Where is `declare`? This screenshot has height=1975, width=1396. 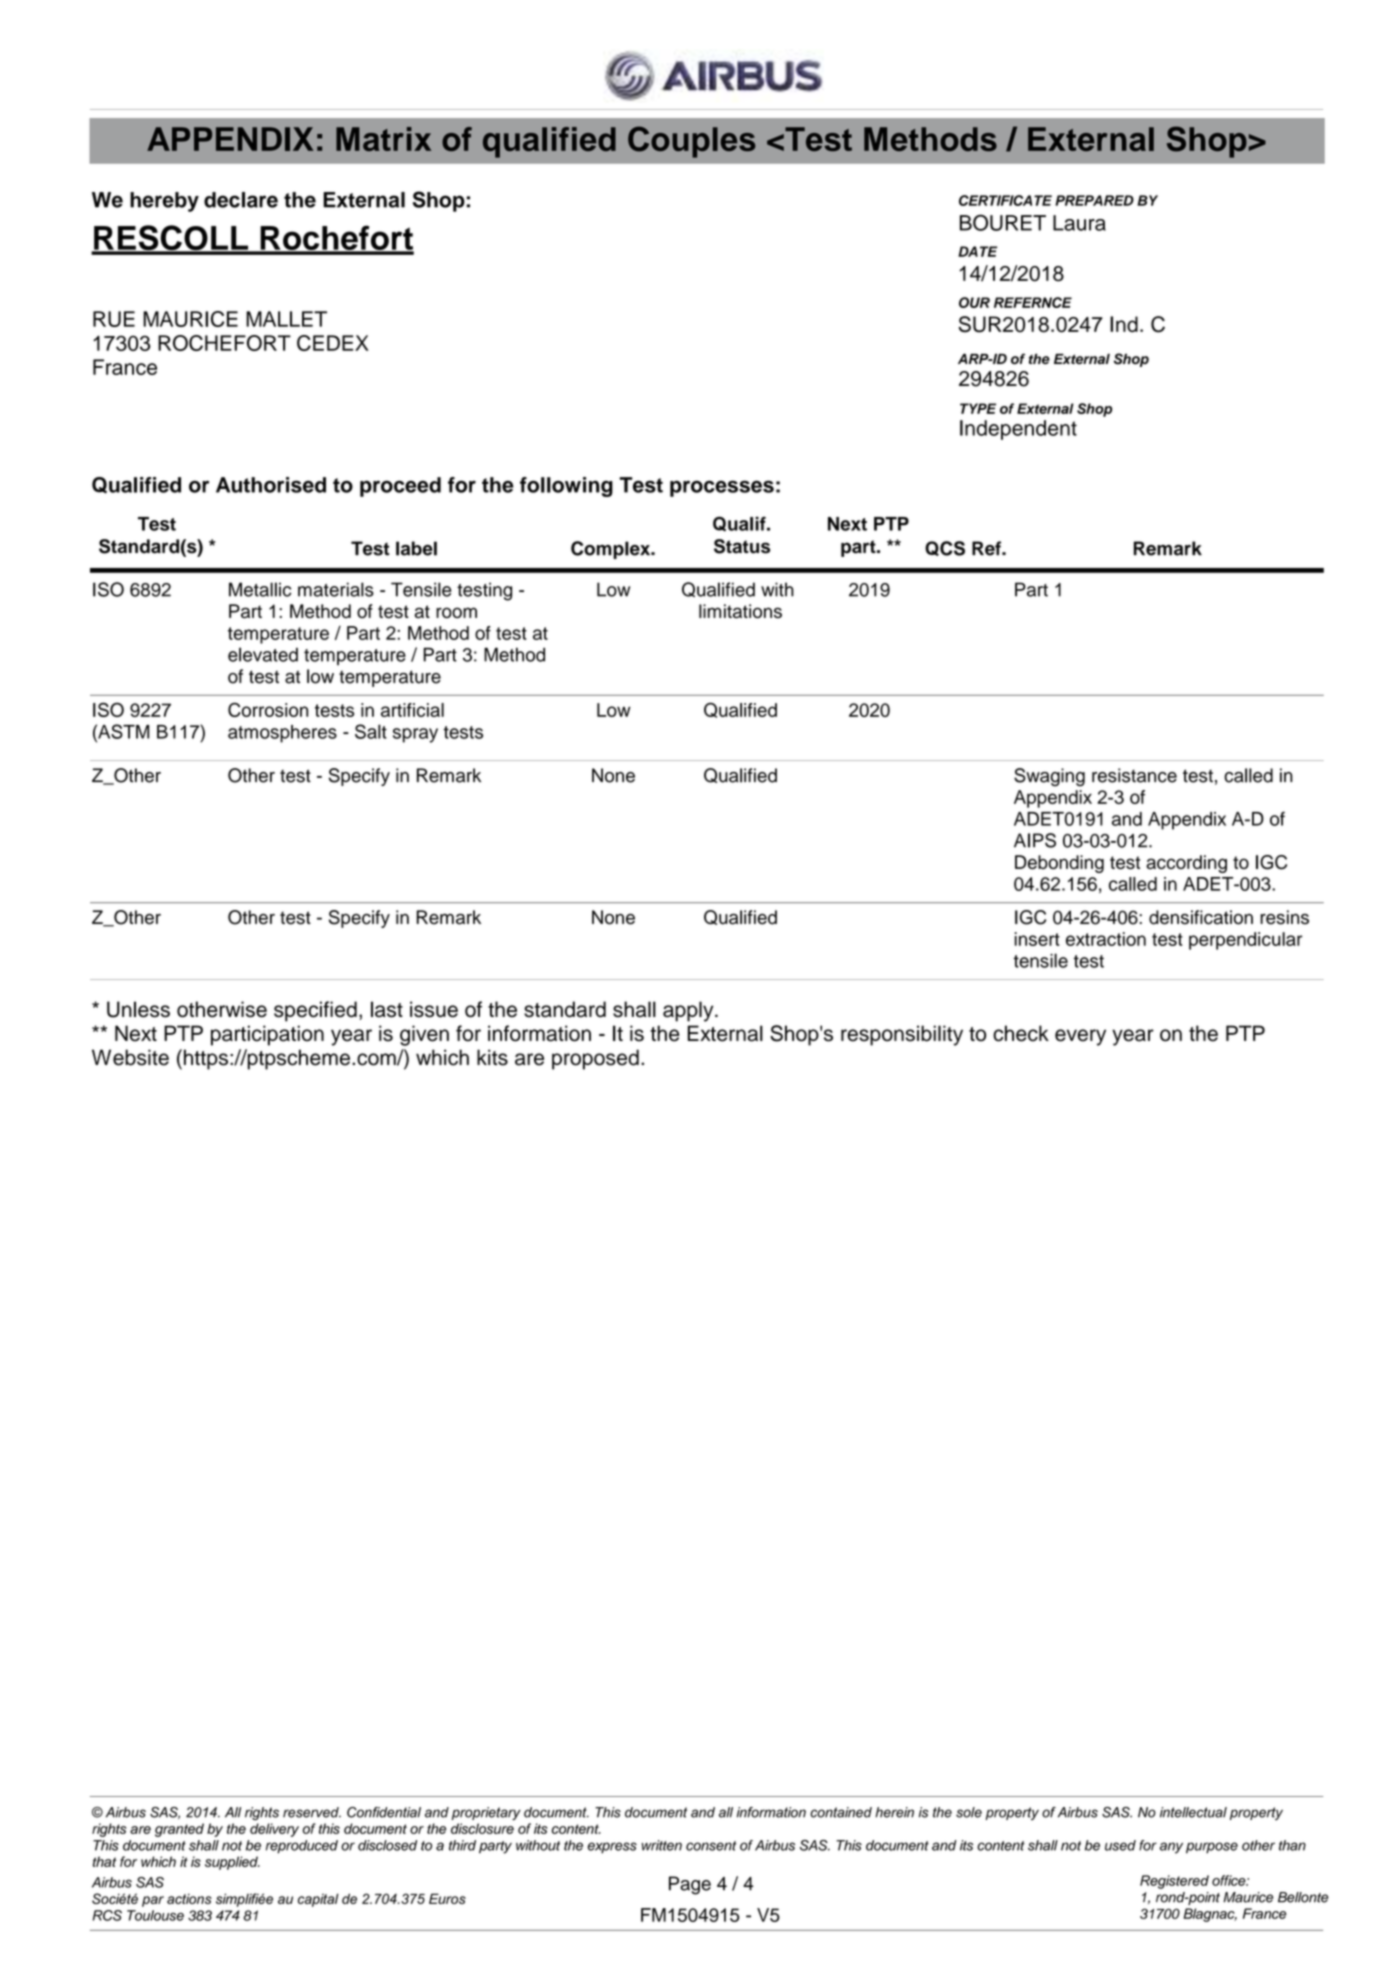
declare is located at coordinates (241, 200).
